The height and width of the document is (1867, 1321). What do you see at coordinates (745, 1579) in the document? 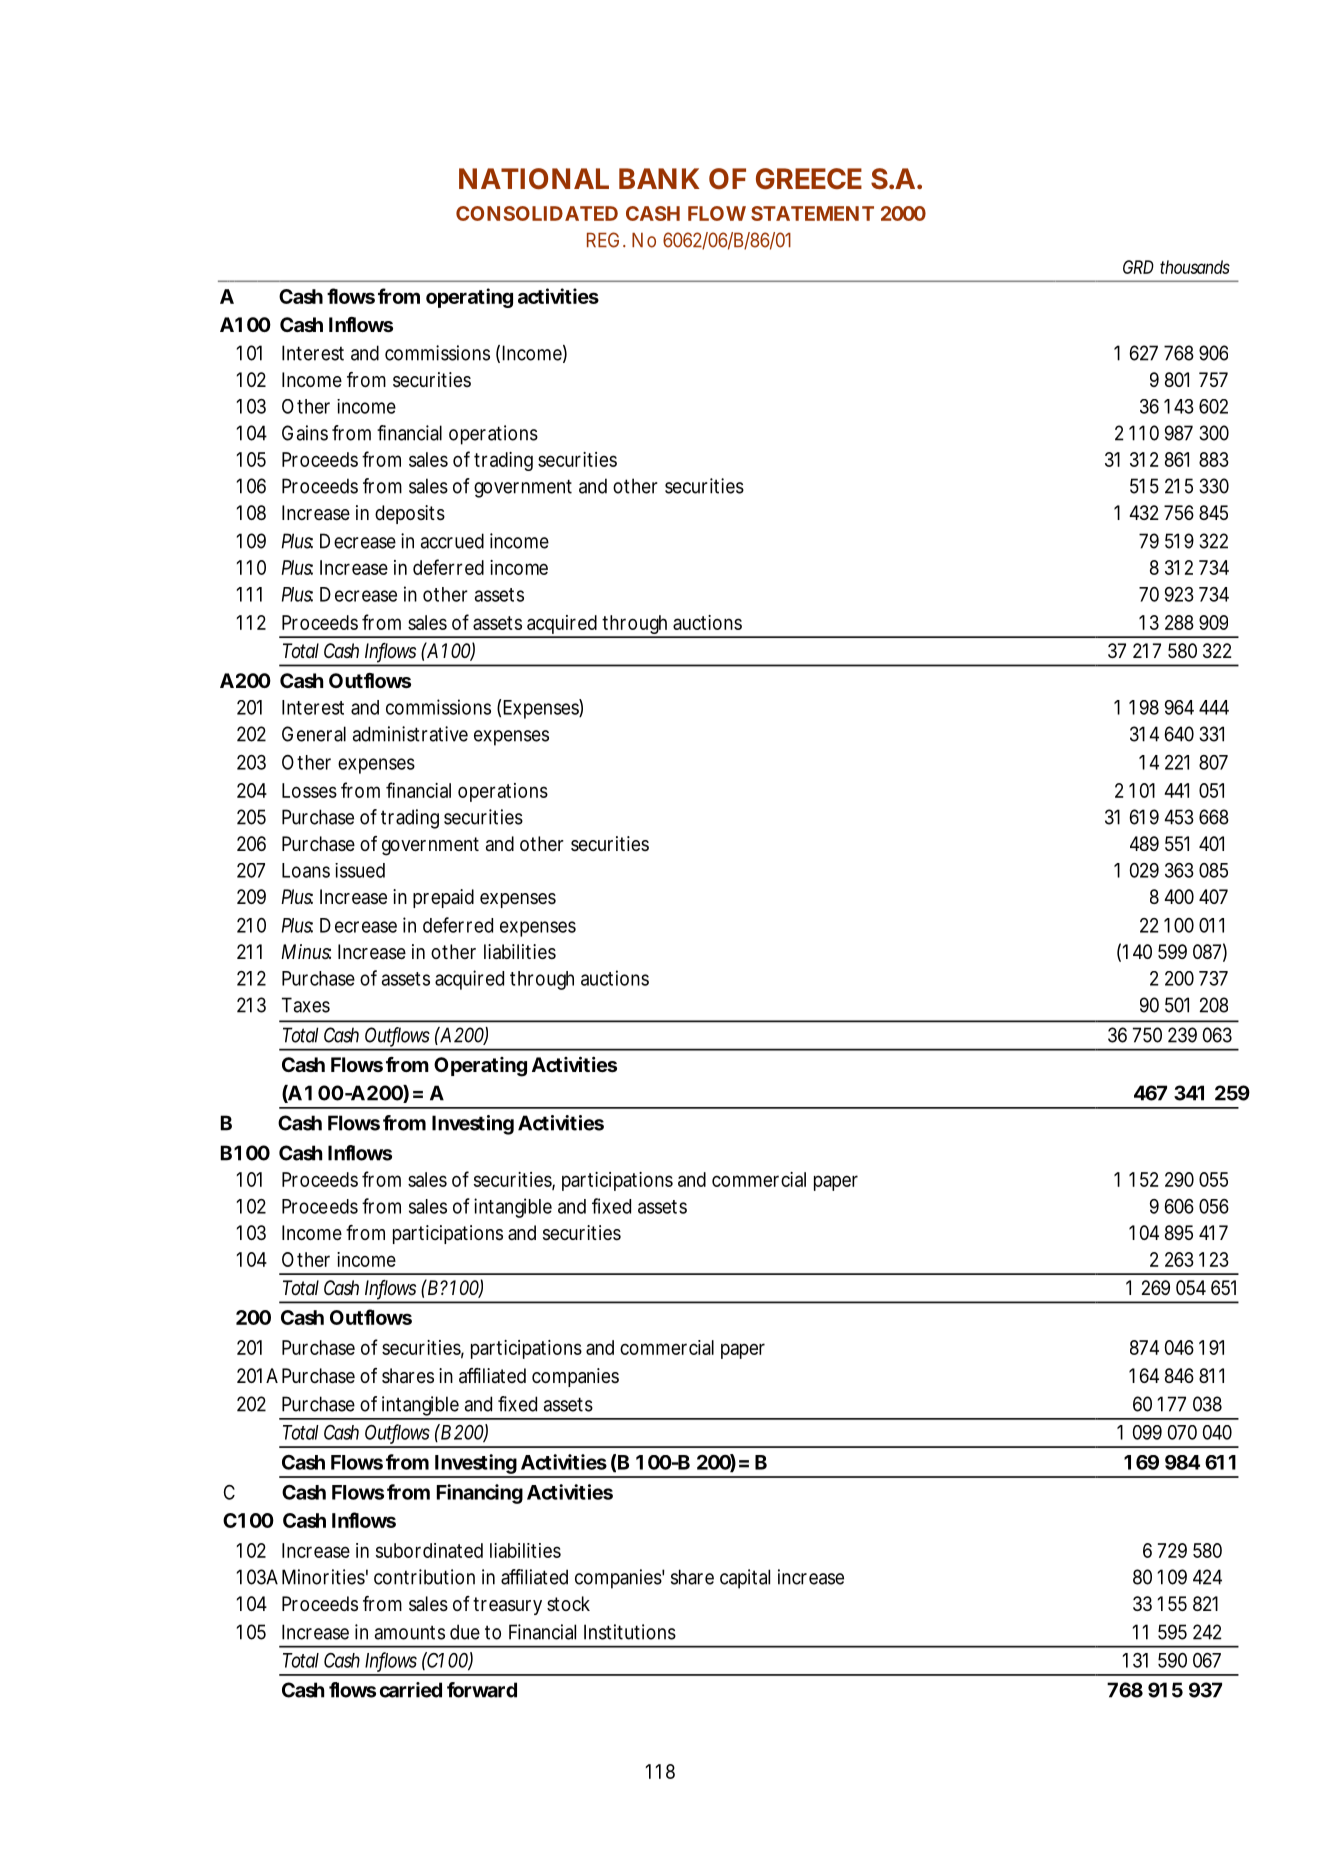
I see `capital` at bounding box center [745, 1579].
